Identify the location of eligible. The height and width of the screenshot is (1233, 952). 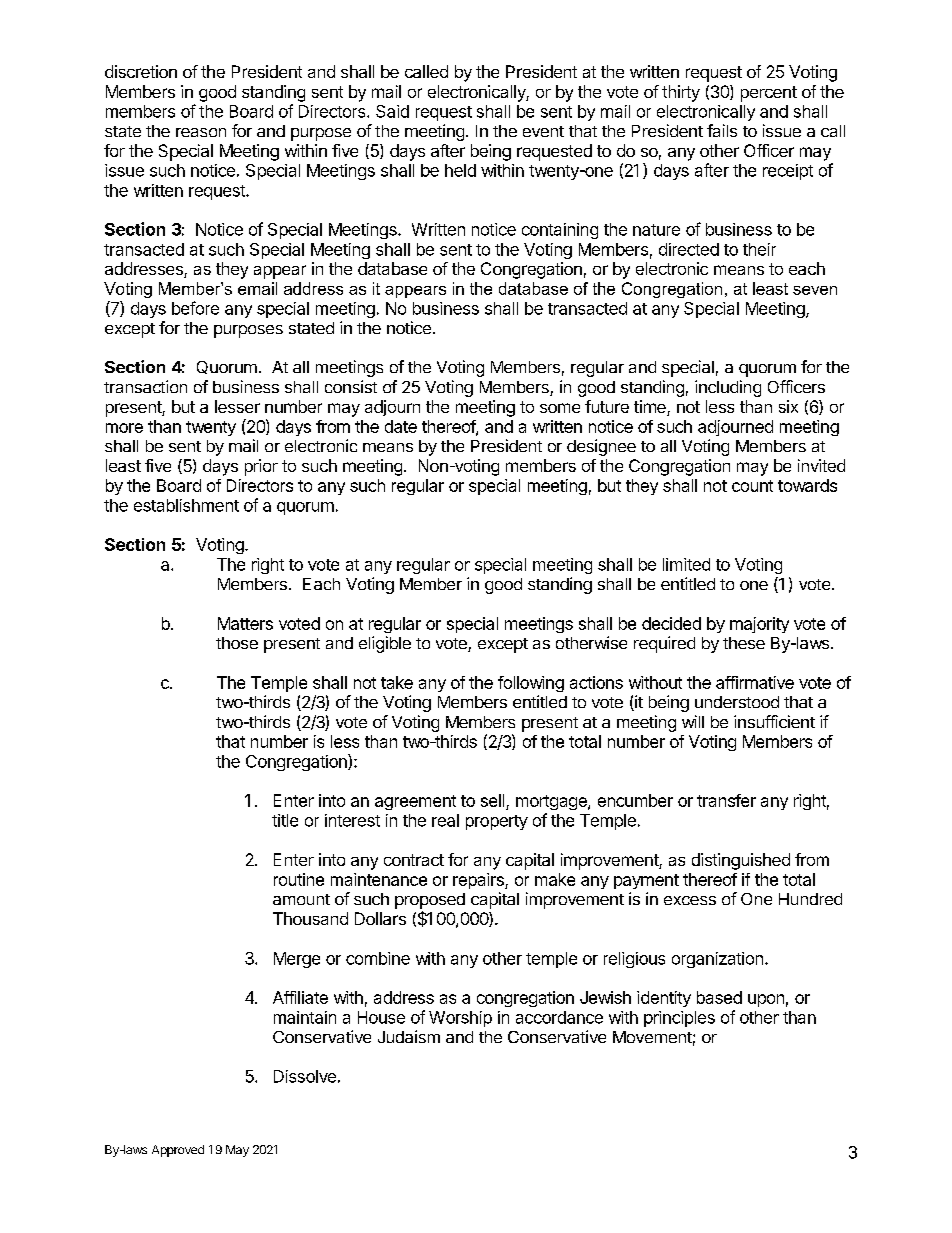
(385, 644).
